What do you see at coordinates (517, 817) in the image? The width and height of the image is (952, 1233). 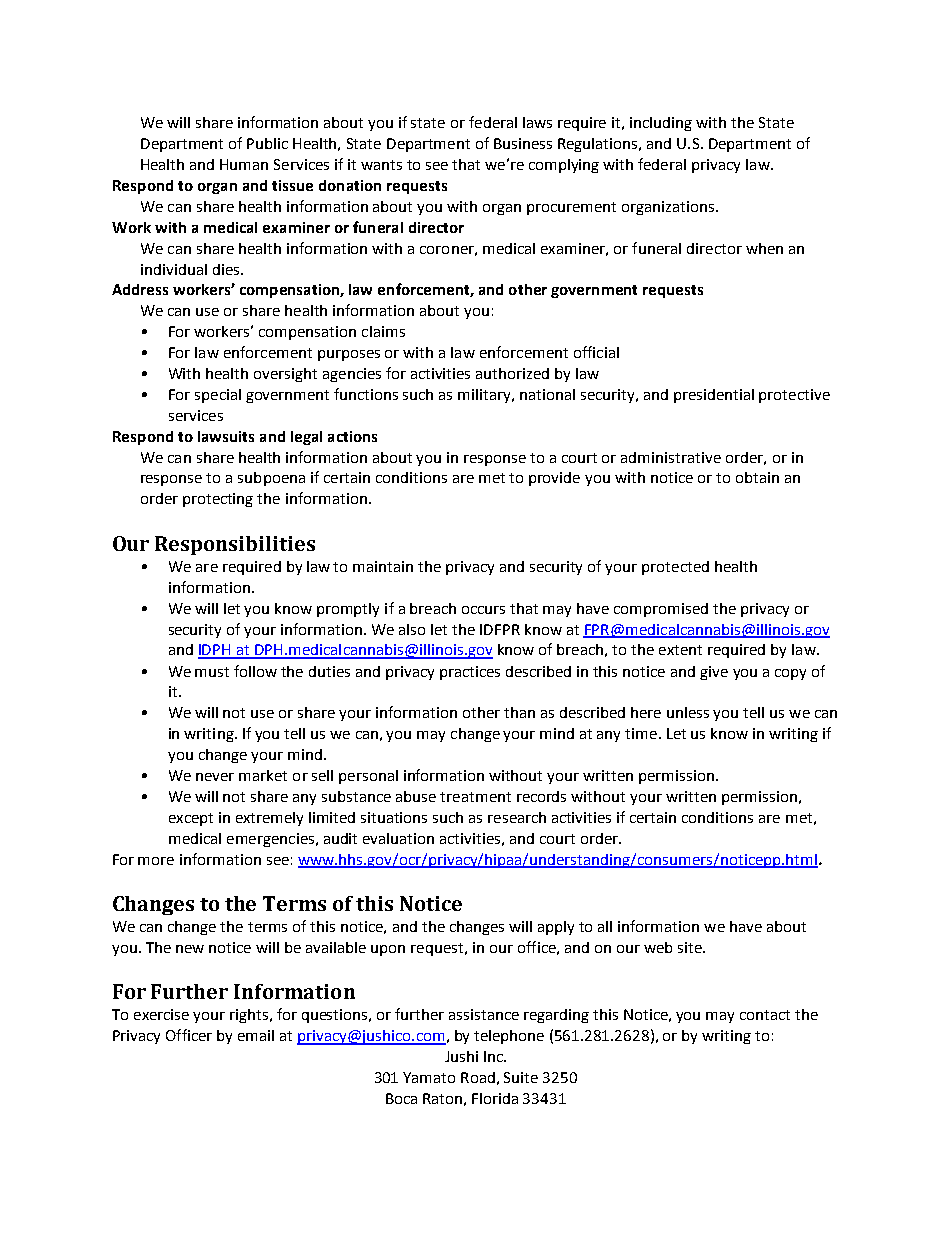 I see `research` at bounding box center [517, 817].
